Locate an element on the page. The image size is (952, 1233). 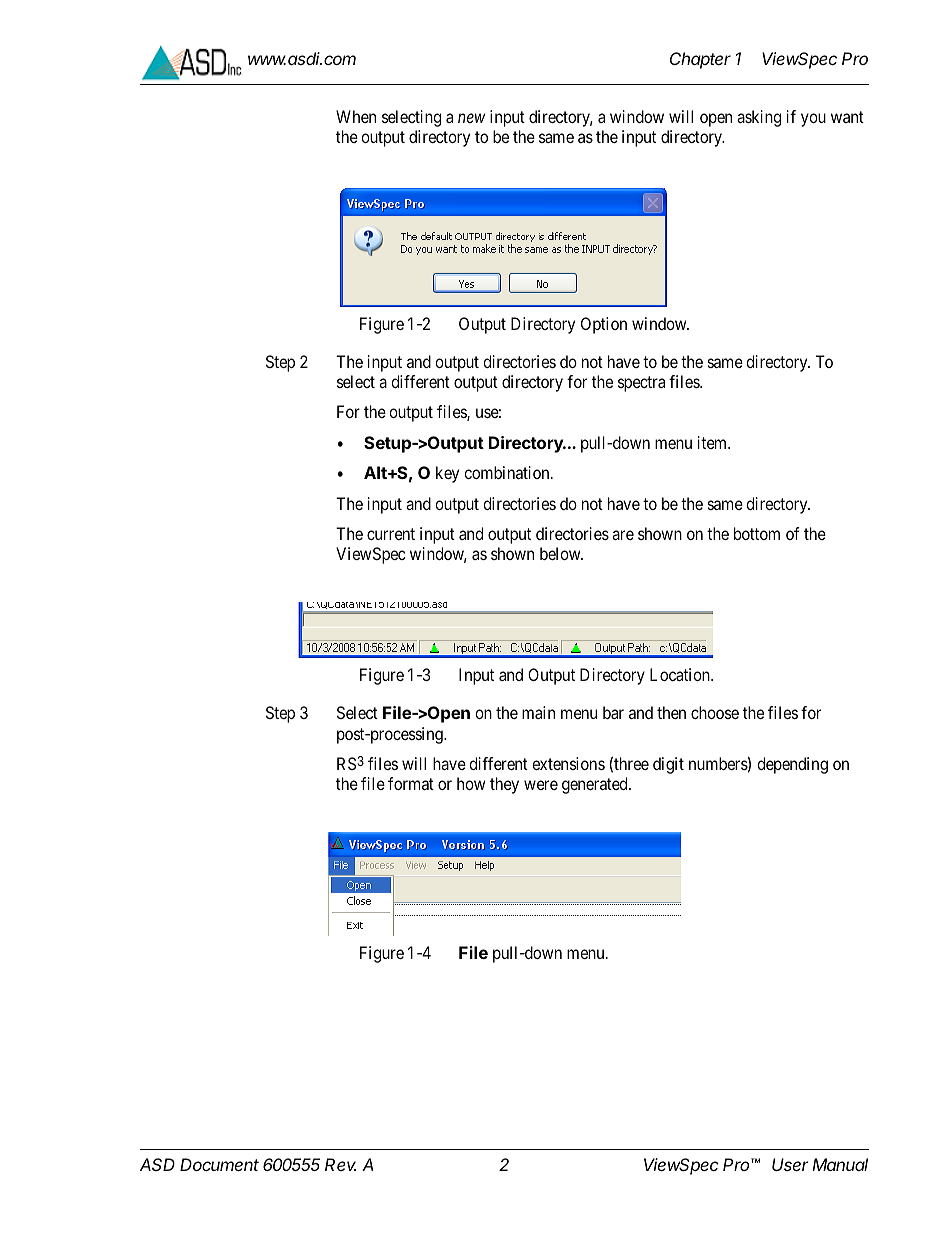
combination is located at coordinates (508, 472).
